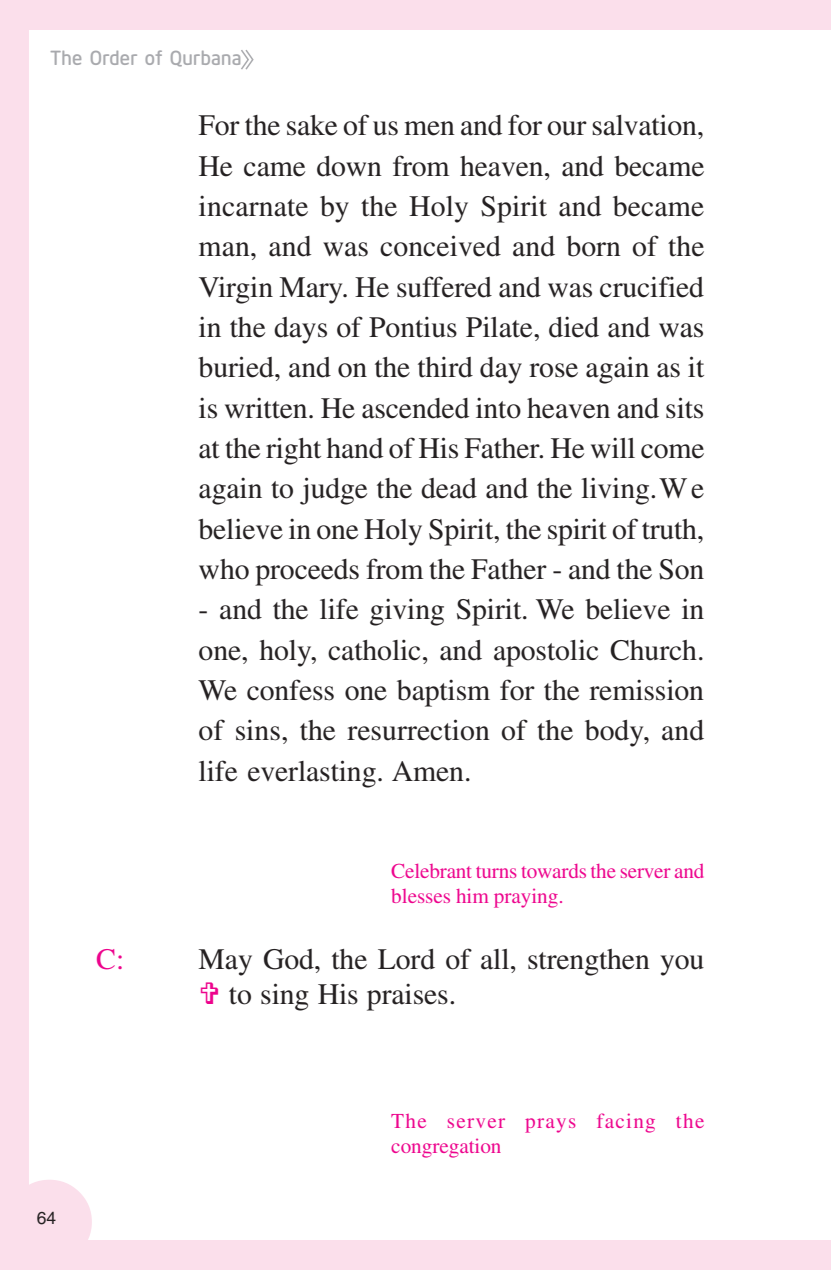 The height and width of the image is (1270, 831). What do you see at coordinates (645, 125) in the image?
I see `salvation` at bounding box center [645, 125].
